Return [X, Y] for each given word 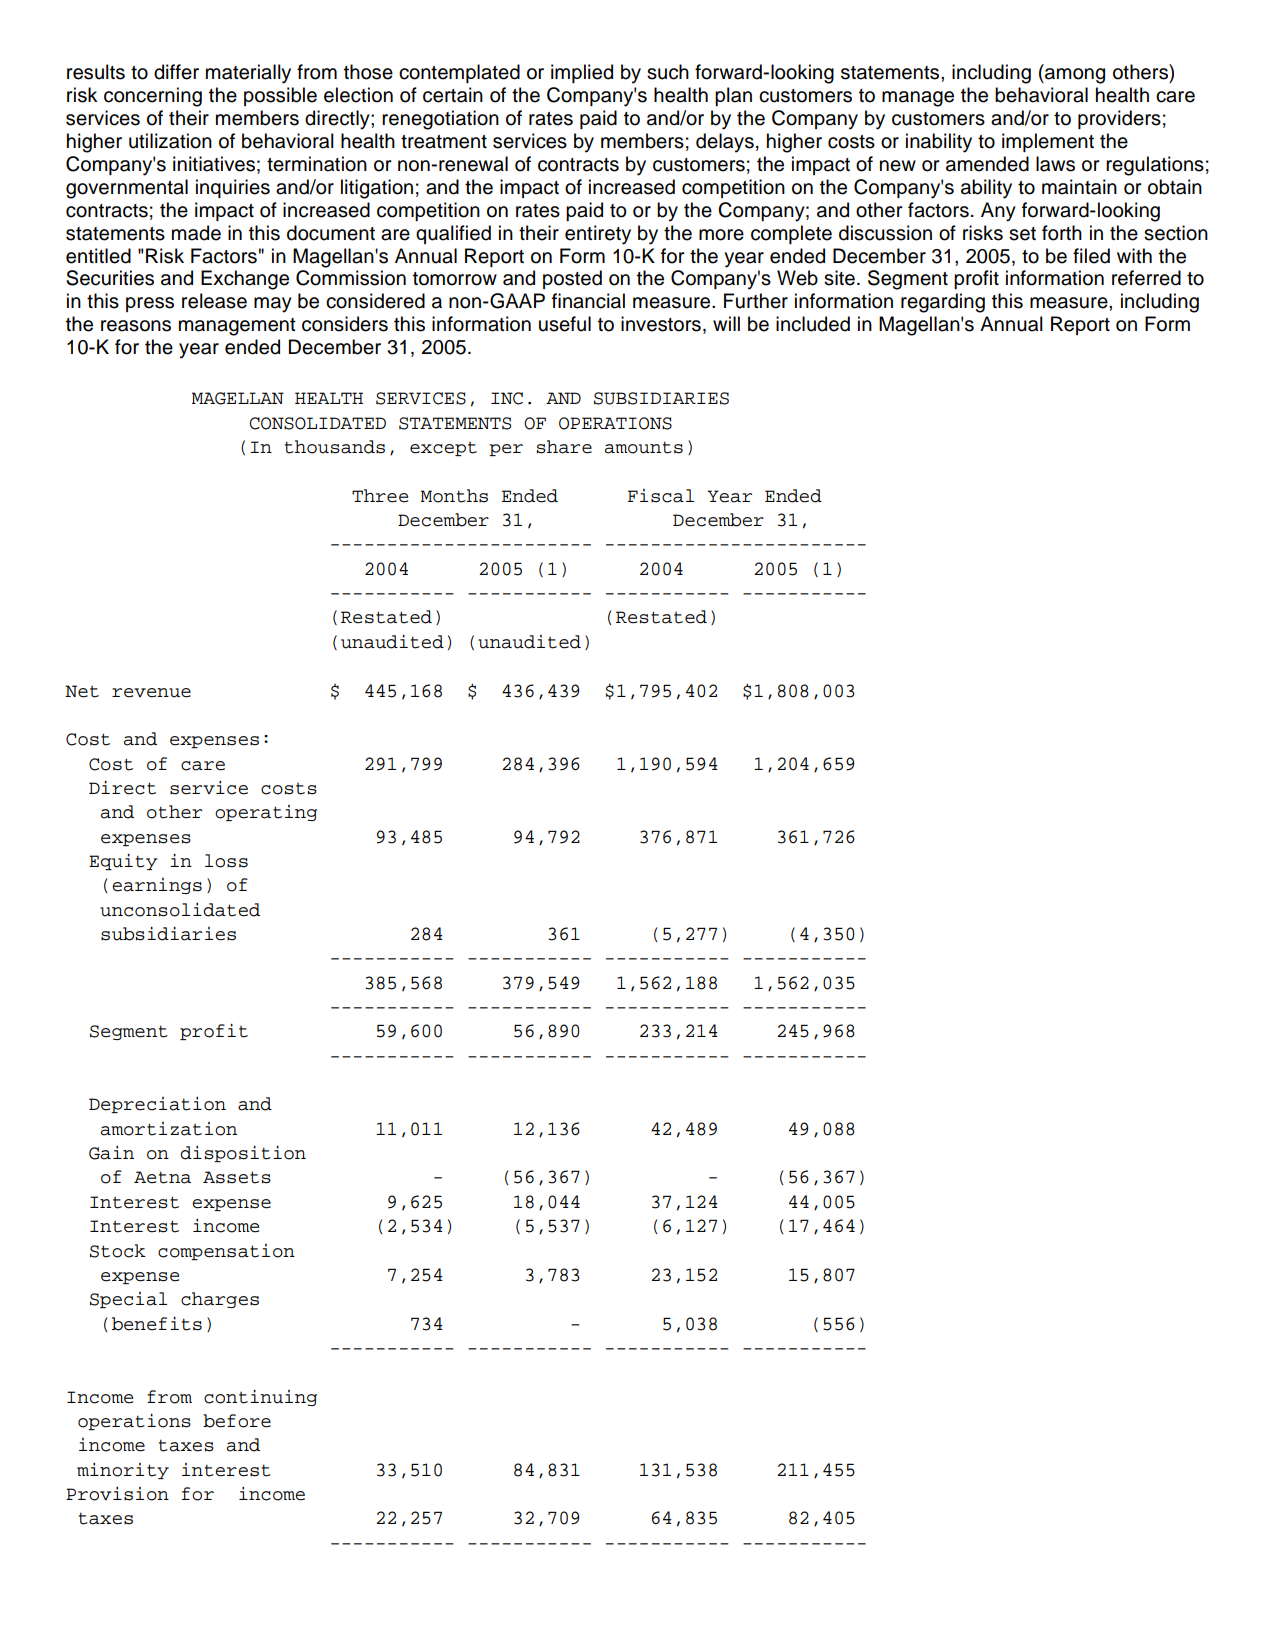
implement [1048, 142]
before [237, 1421]
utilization [170, 141]
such [668, 72]
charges [220, 1300]
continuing [260, 1398]
